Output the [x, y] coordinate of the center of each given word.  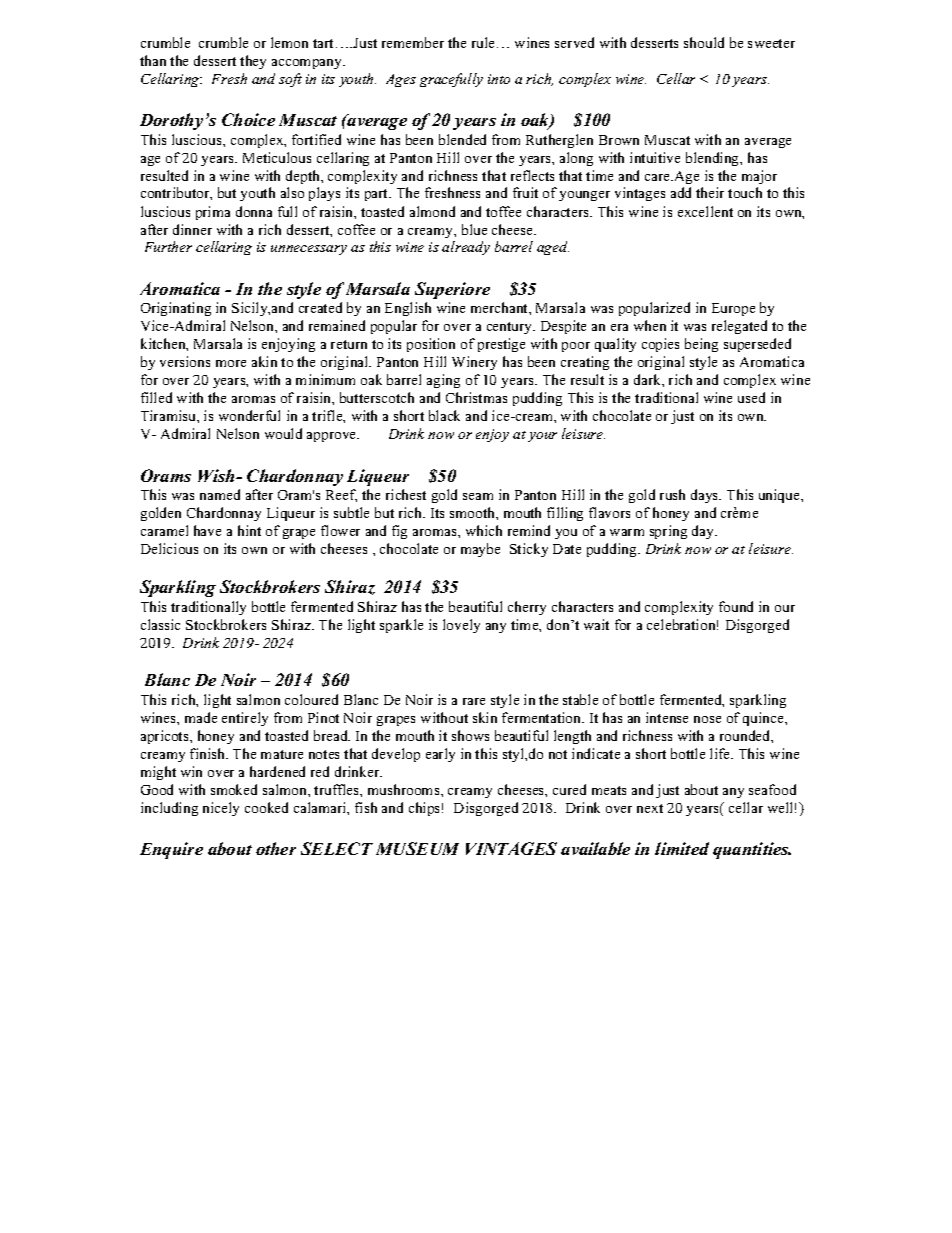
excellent [705, 211]
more [231, 363]
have [207, 530]
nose [707, 719]
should [704, 42]
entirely [245, 719]
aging [443, 381]
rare [474, 701]
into [499, 79]
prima [213, 213]
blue [474, 229]
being [701, 345]
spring [668, 532]
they [253, 62]
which [484, 530]
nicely [221, 809]
